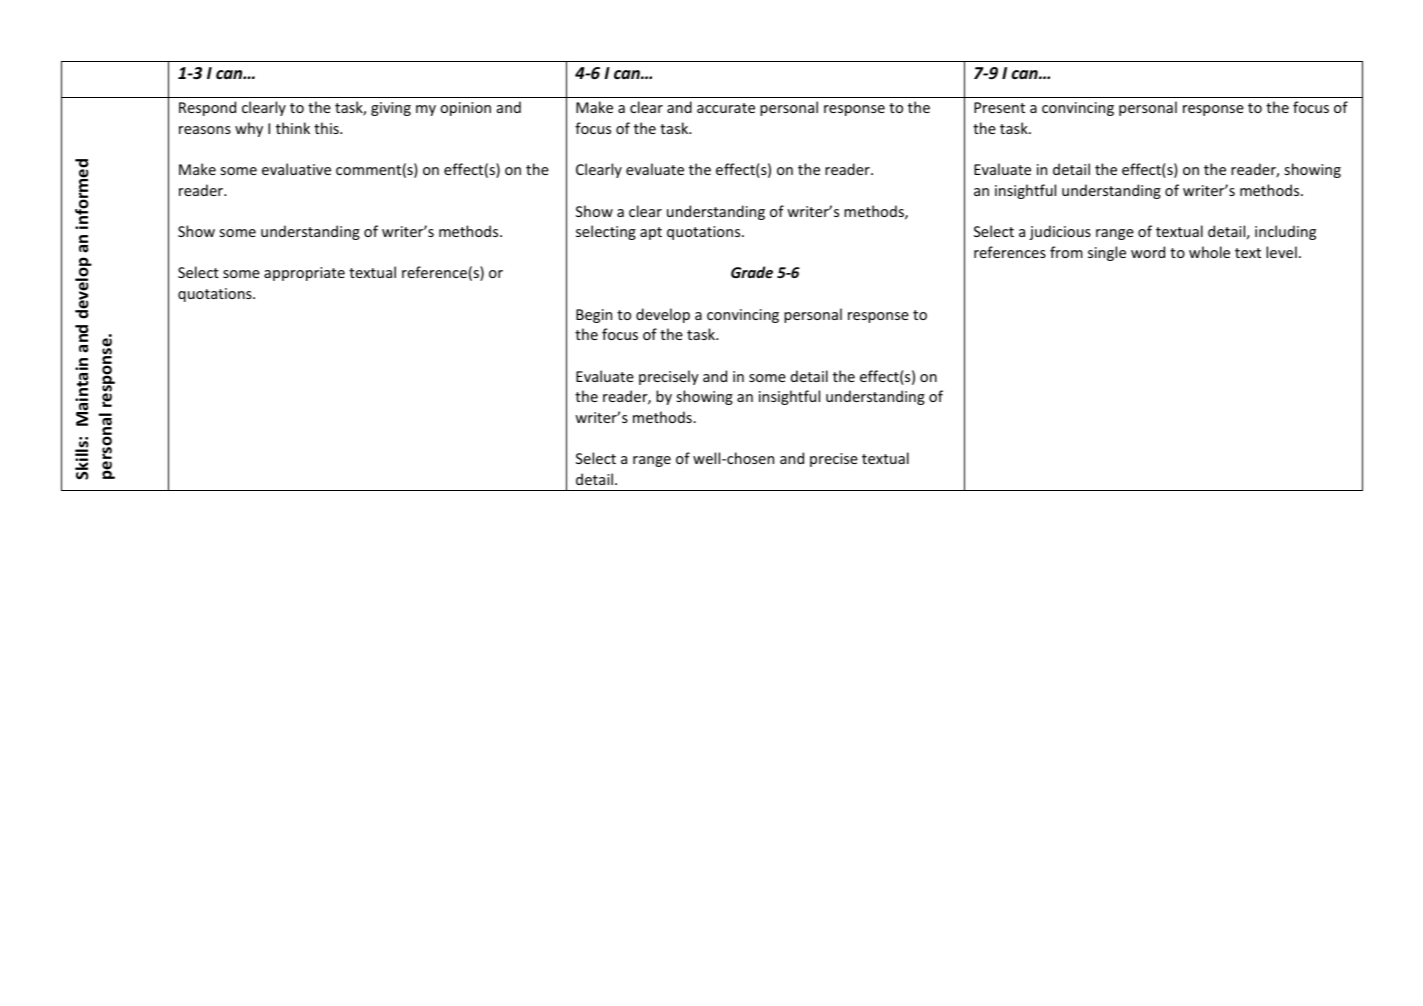  Describe the element at coordinates (999, 107) in the image. I see `Present` at that location.
